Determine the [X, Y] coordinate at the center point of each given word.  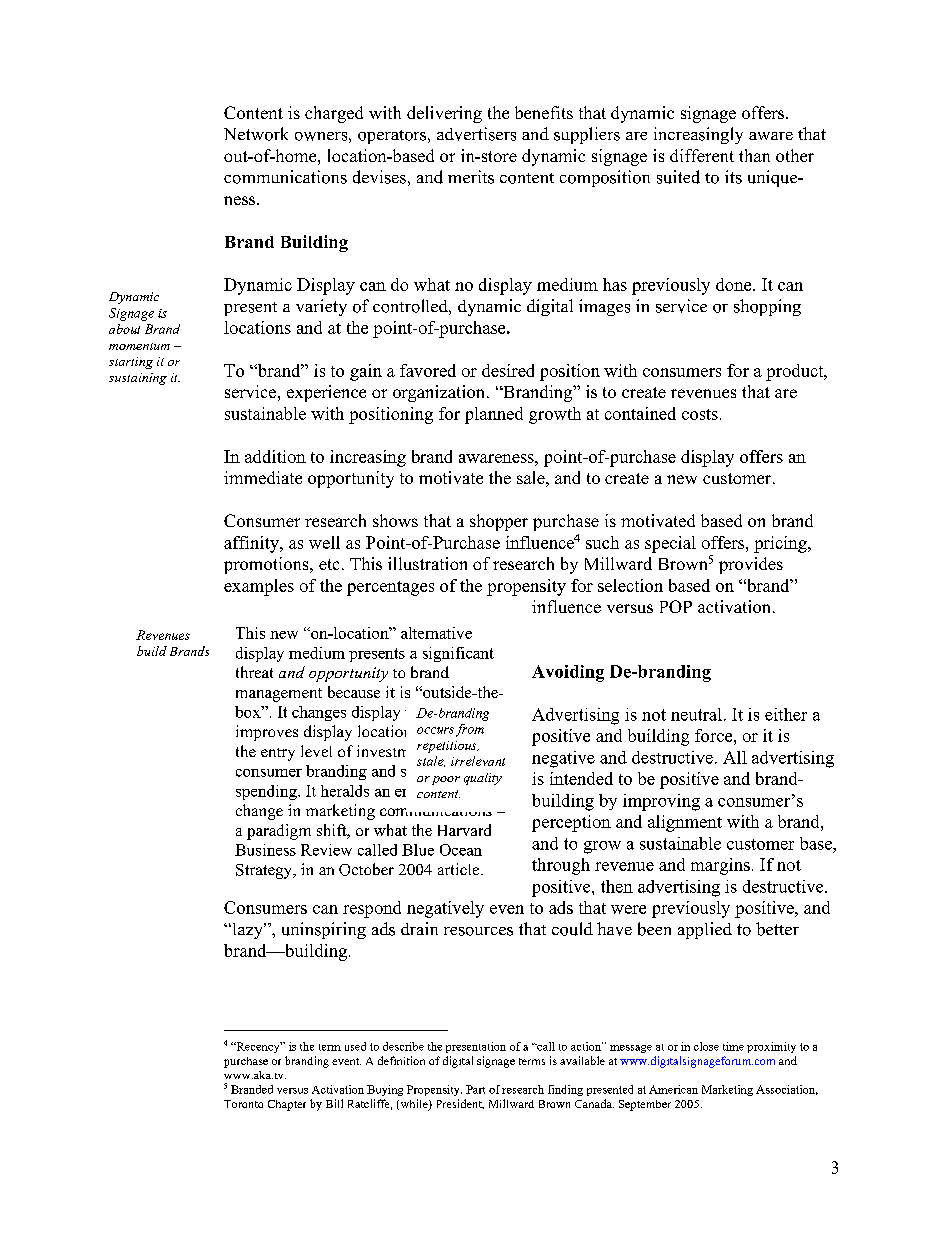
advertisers [476, 134]
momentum [139, 346]
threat [254, 672]
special [670, 544]
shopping [767, 307]
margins [720, 866]
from [468, 730]
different [702, 155]
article [460, 869]
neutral [696, 714]
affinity [252, 544]
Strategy [265, 871]
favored [428, 370]
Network [256, 134]
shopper [499, 522]
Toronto [243, 1104]
